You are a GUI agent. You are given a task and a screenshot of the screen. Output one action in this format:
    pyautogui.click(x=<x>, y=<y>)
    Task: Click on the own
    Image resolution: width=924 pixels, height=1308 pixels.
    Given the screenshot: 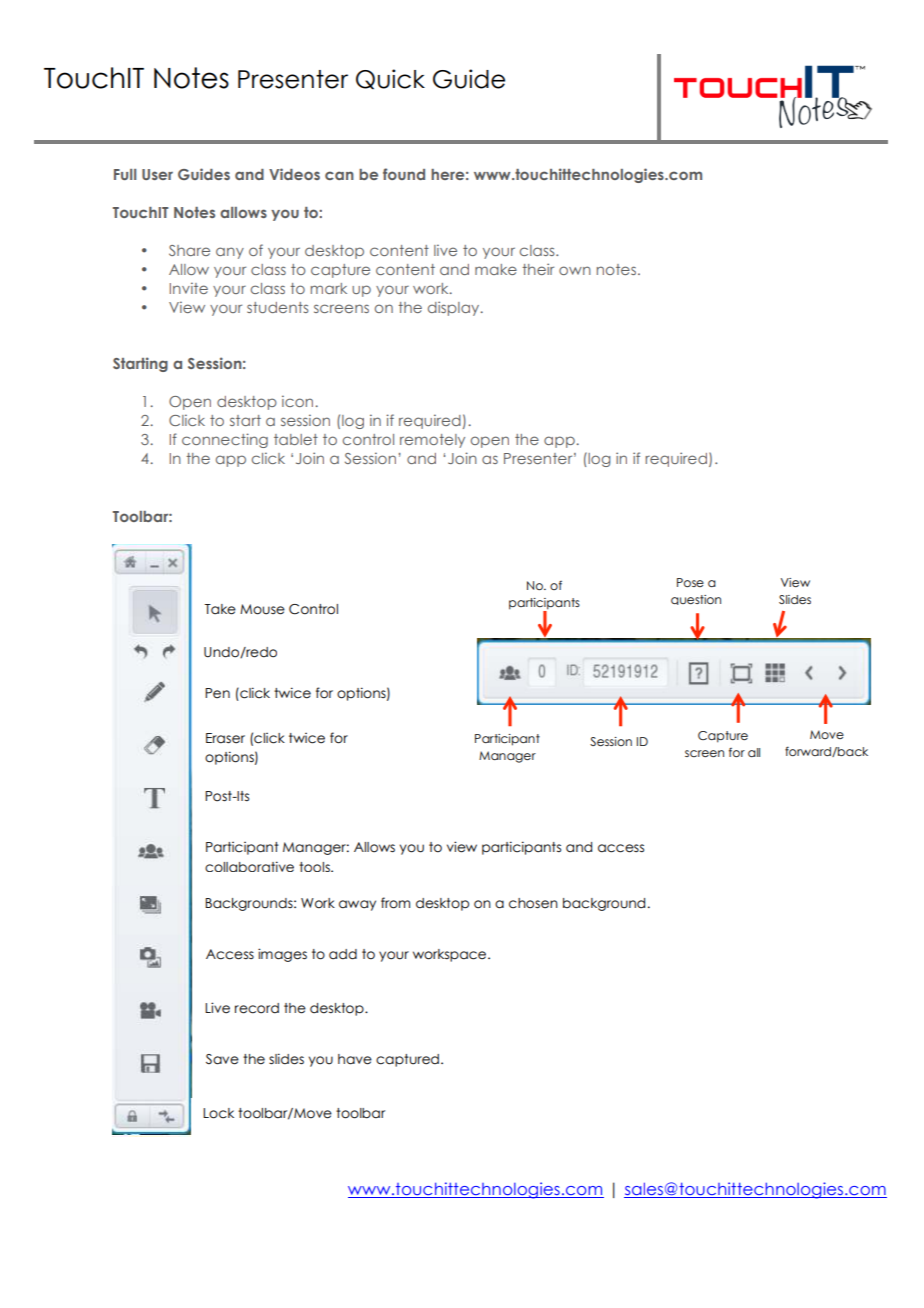 What is the action you would take?
    pyautogui.click(x=575, y=270)
